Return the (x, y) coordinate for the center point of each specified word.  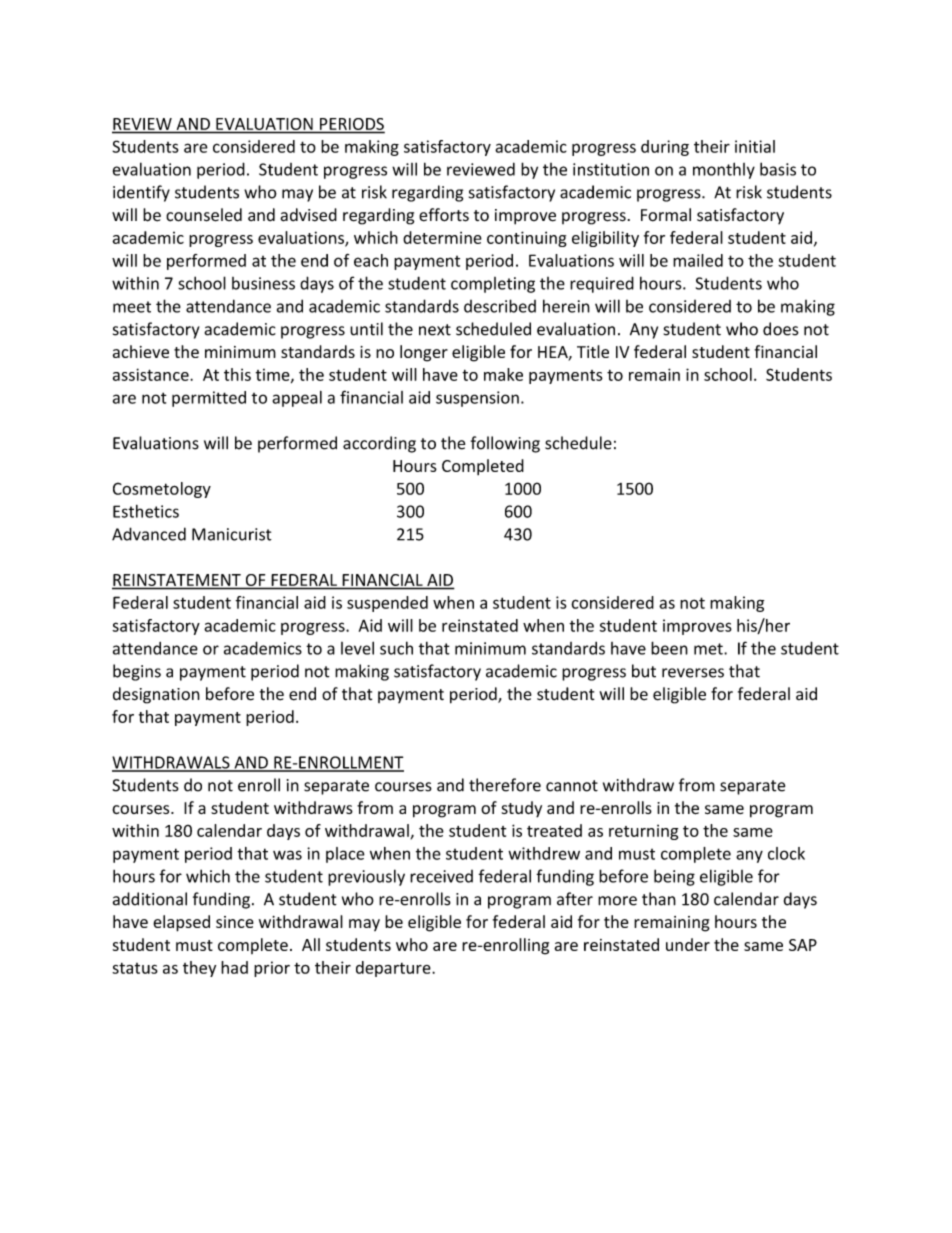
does (781, 329)
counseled (204, 215)
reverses (693, 673)
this (237, 374)
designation (156, 695)
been (669, 648)
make (503, 374)
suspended (387, 604)
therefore (505, 785)
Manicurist (232, 534)
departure (394, 969)
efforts (444, 215)
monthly (724, 170)
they (199, 969)
